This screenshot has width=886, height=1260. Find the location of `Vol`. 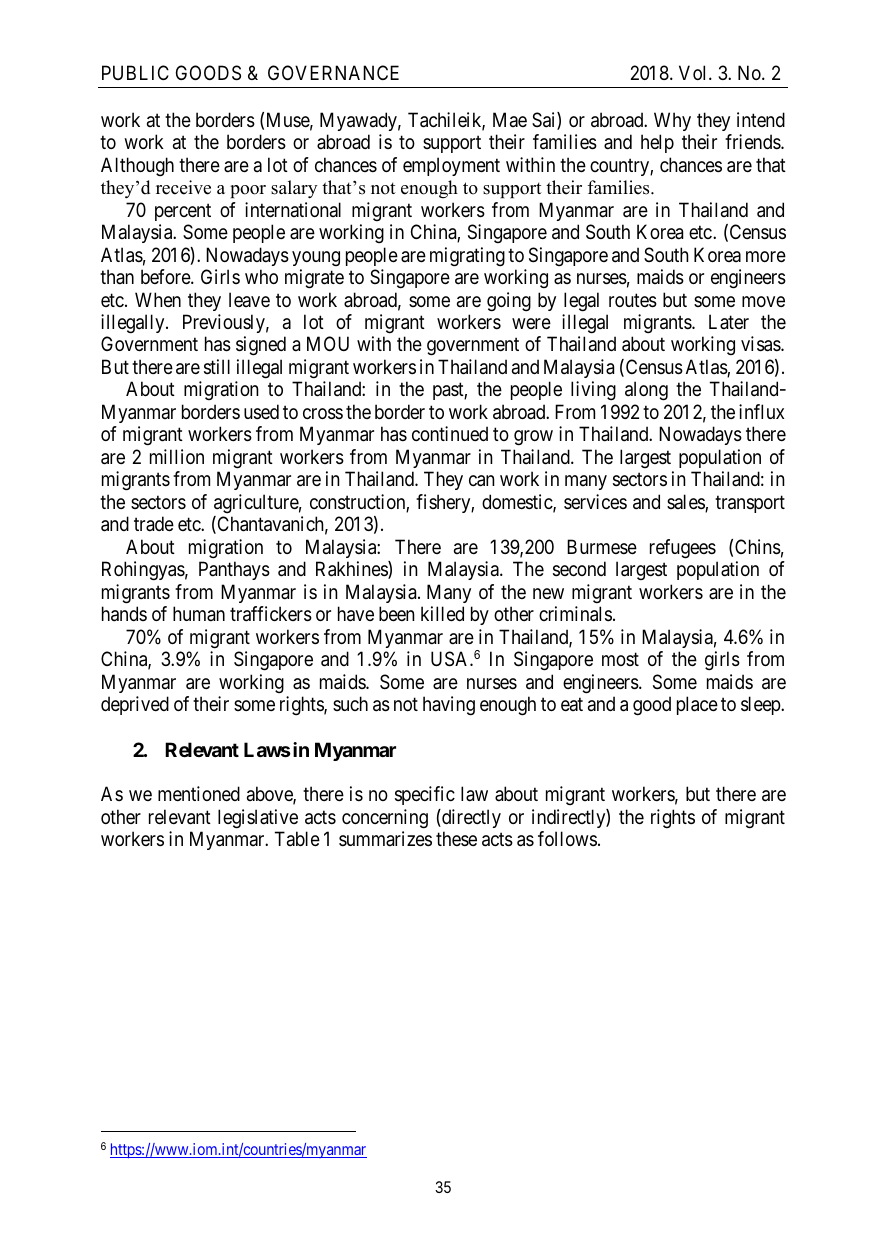

Vol is located at coordinates (694, 72).
